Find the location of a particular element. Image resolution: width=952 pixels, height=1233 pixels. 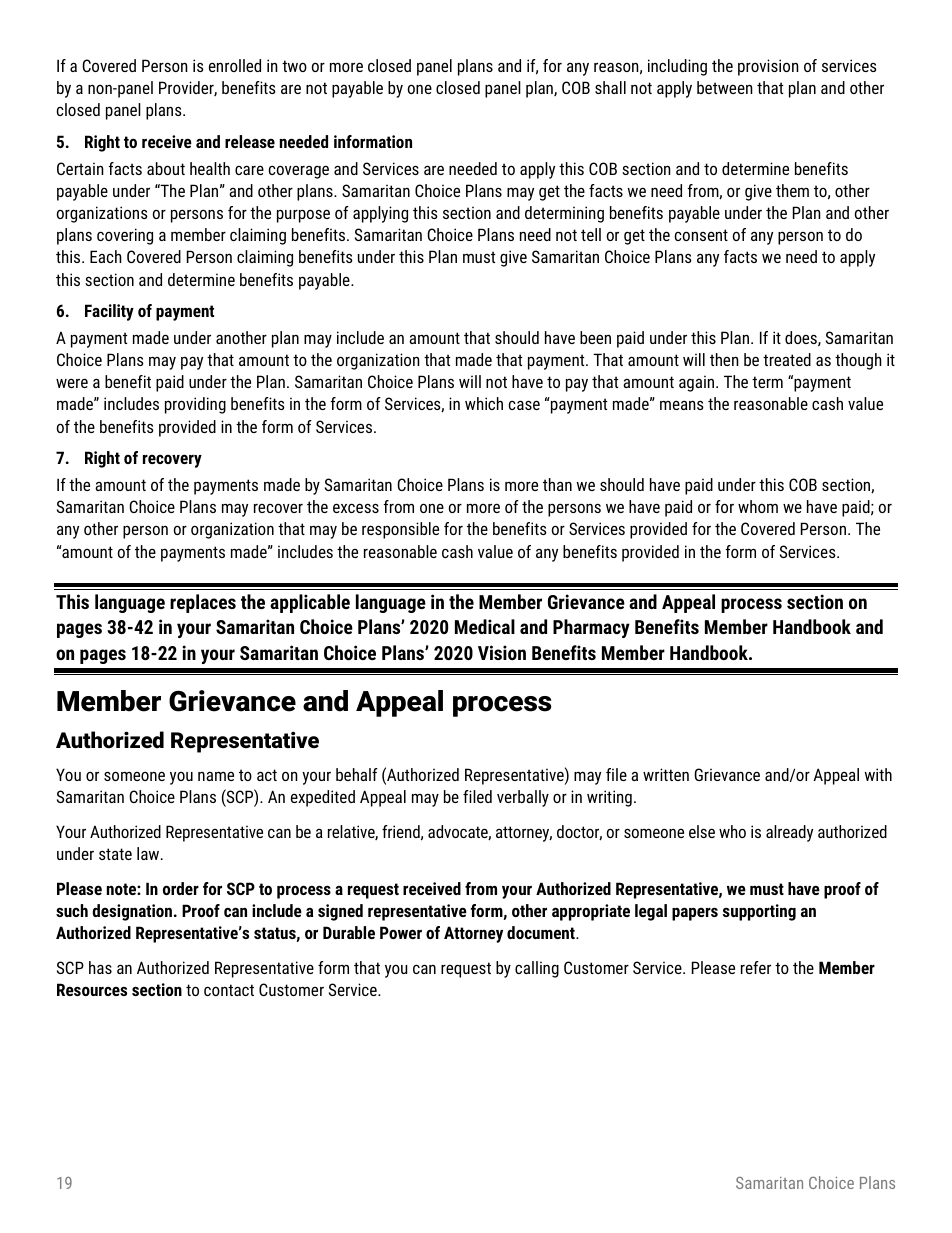

name is located at coordinates (216, 776).
